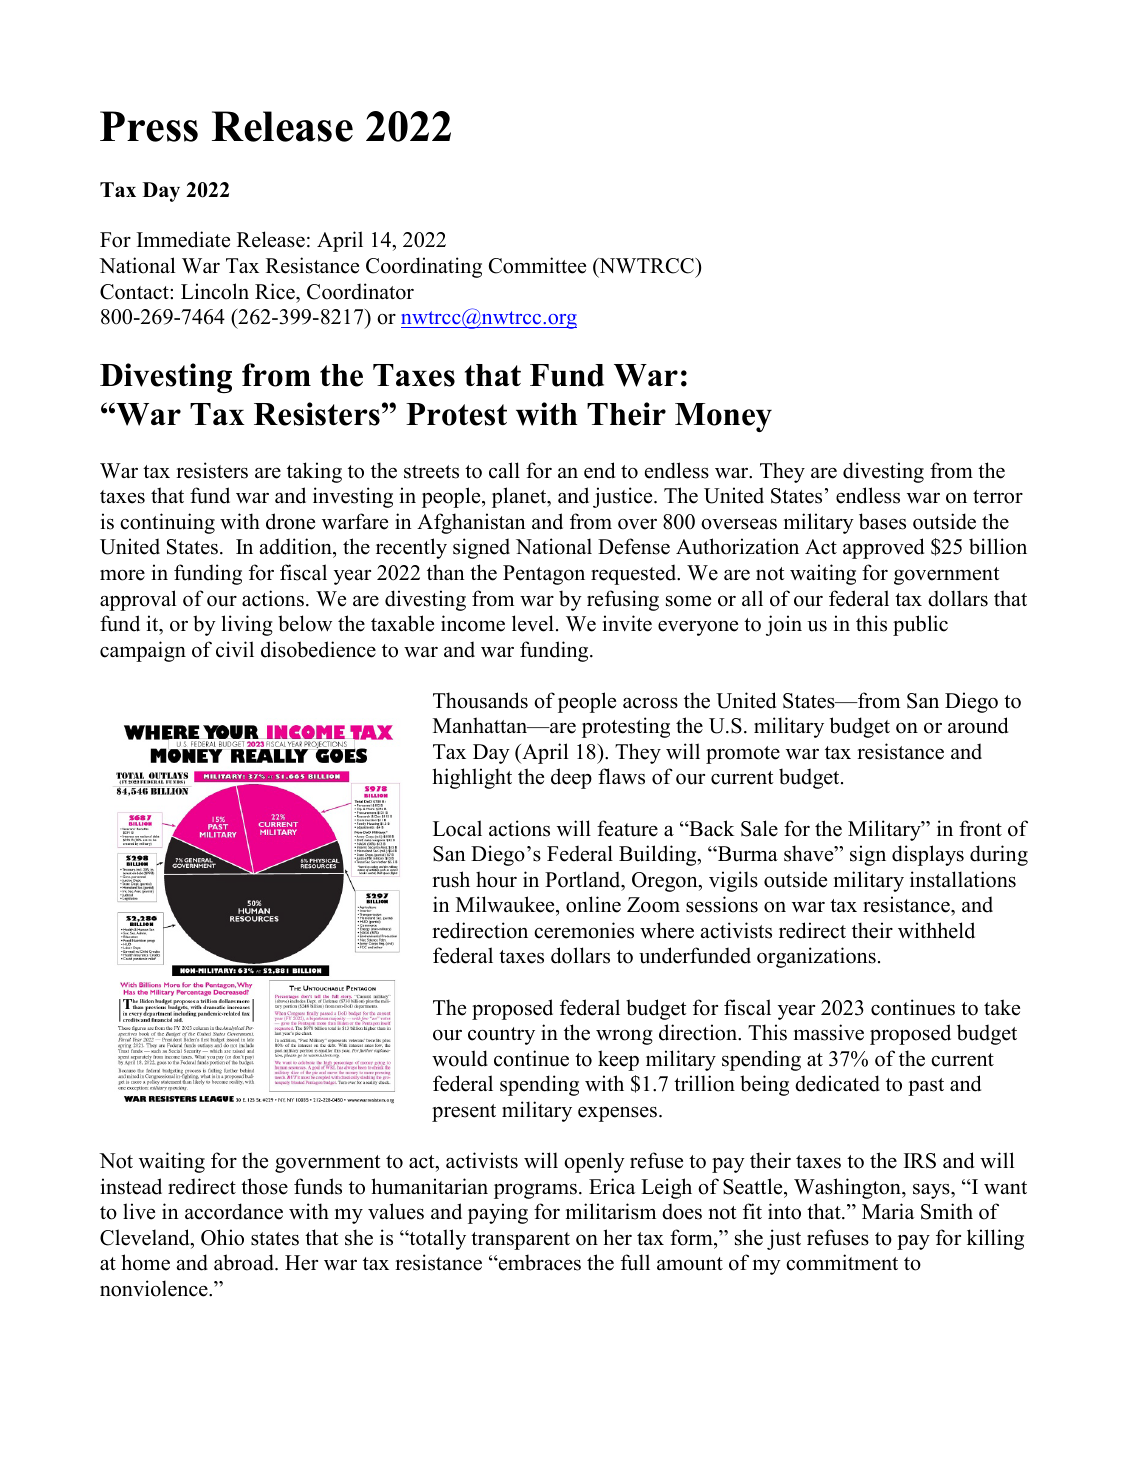  What do you see at coordinates (520, 1241) in the screenshot?
I see `transparent` at bounding box center [520, 1241].
